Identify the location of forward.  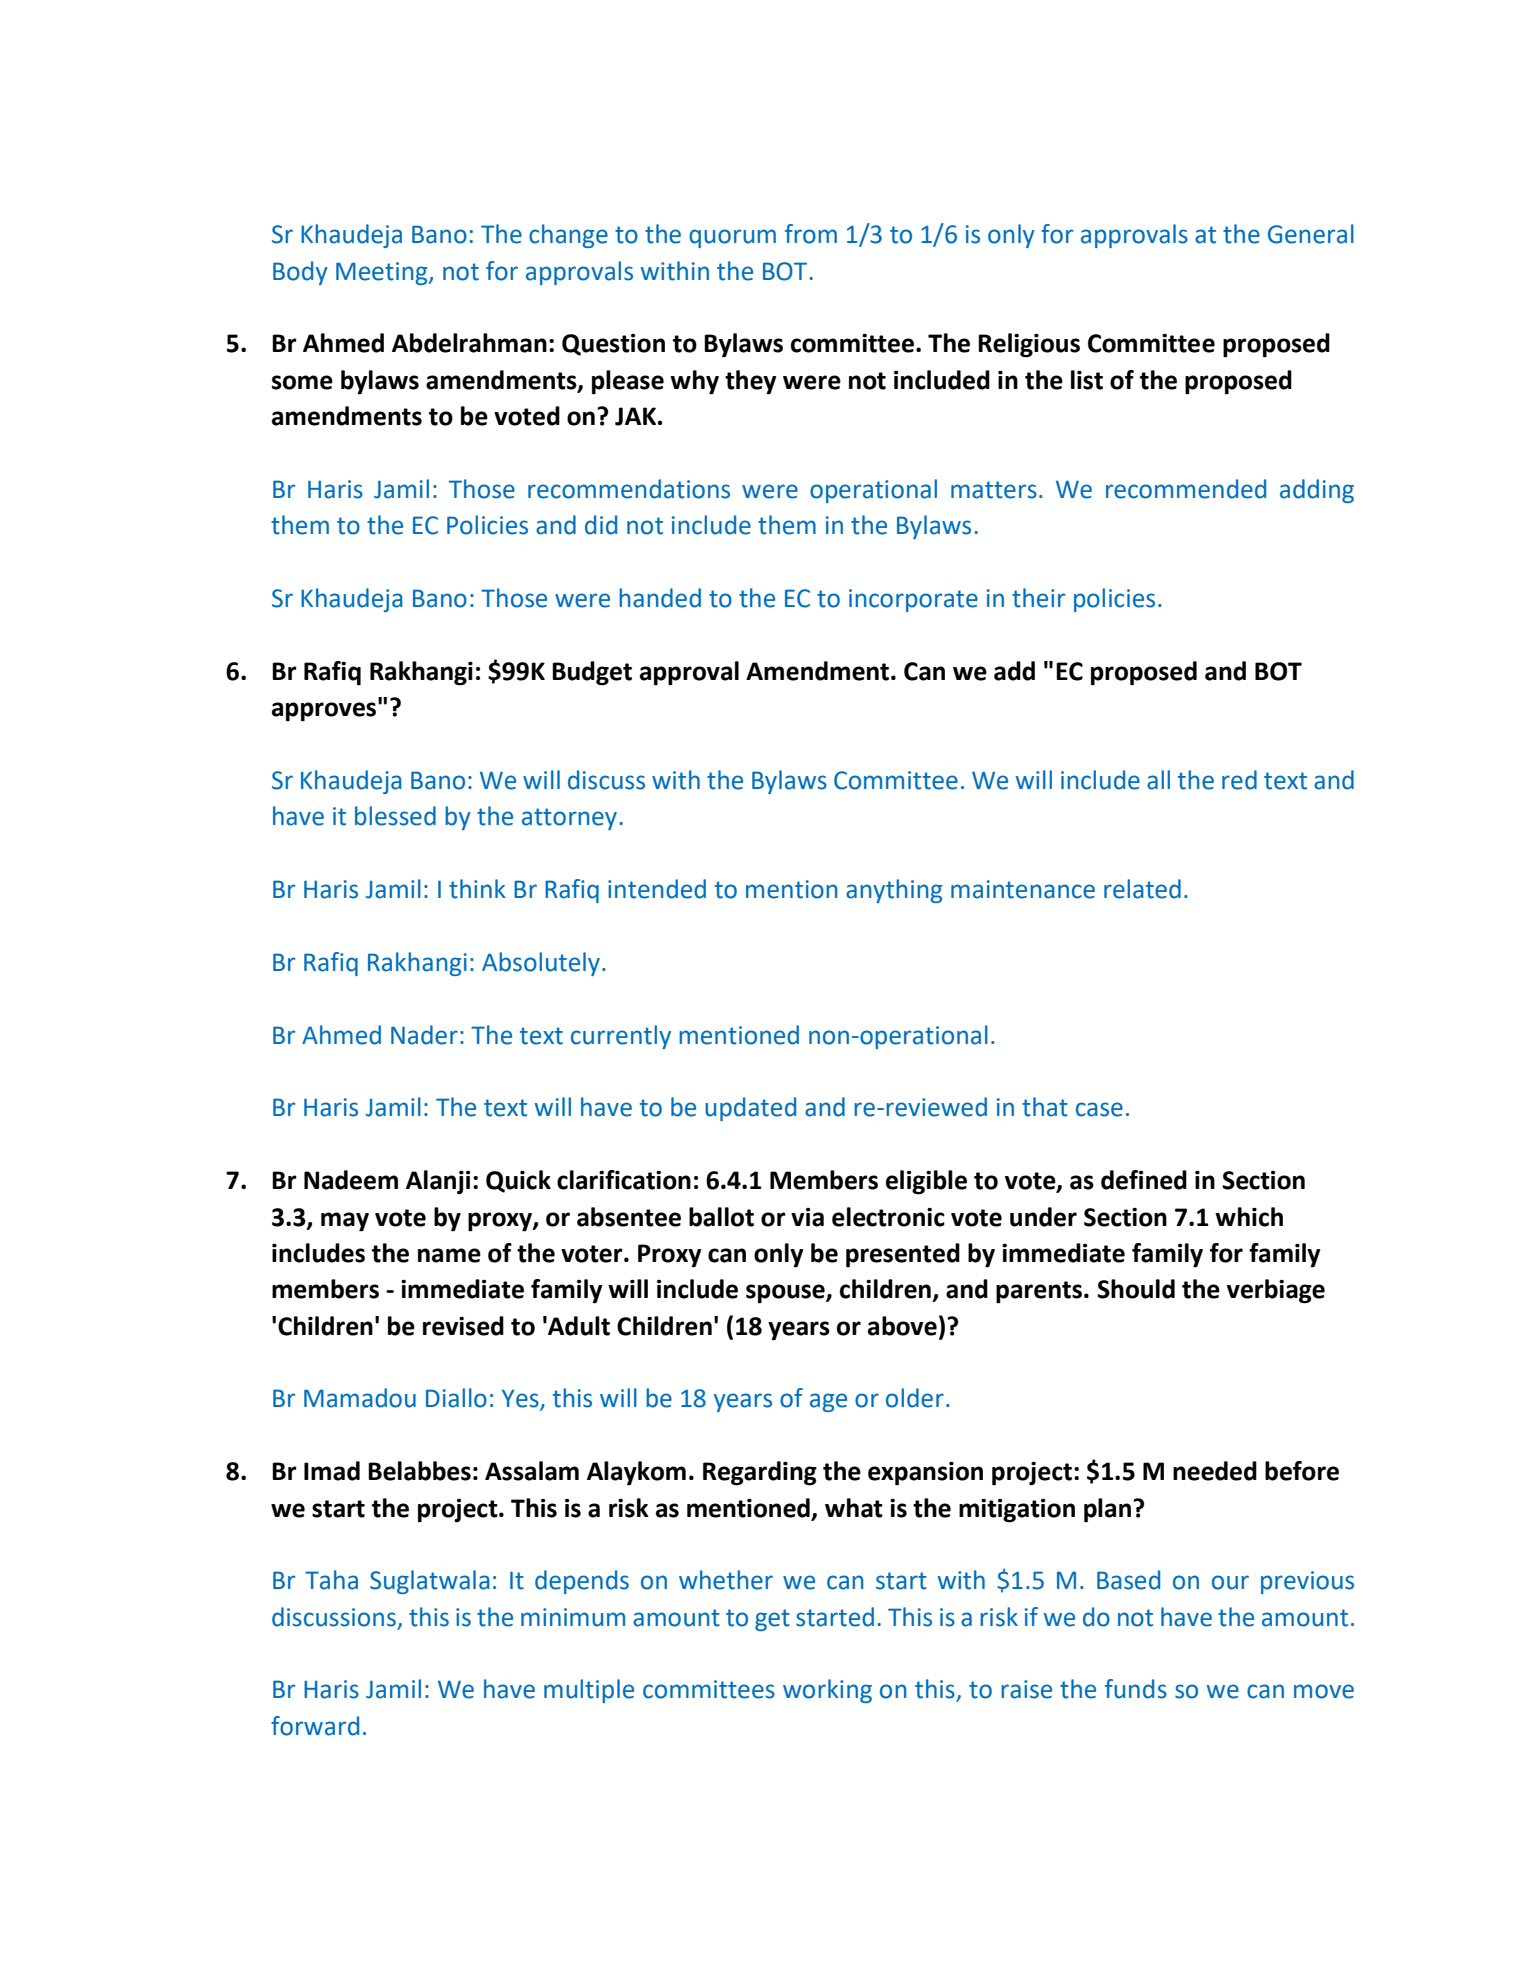
(315, 1726).
